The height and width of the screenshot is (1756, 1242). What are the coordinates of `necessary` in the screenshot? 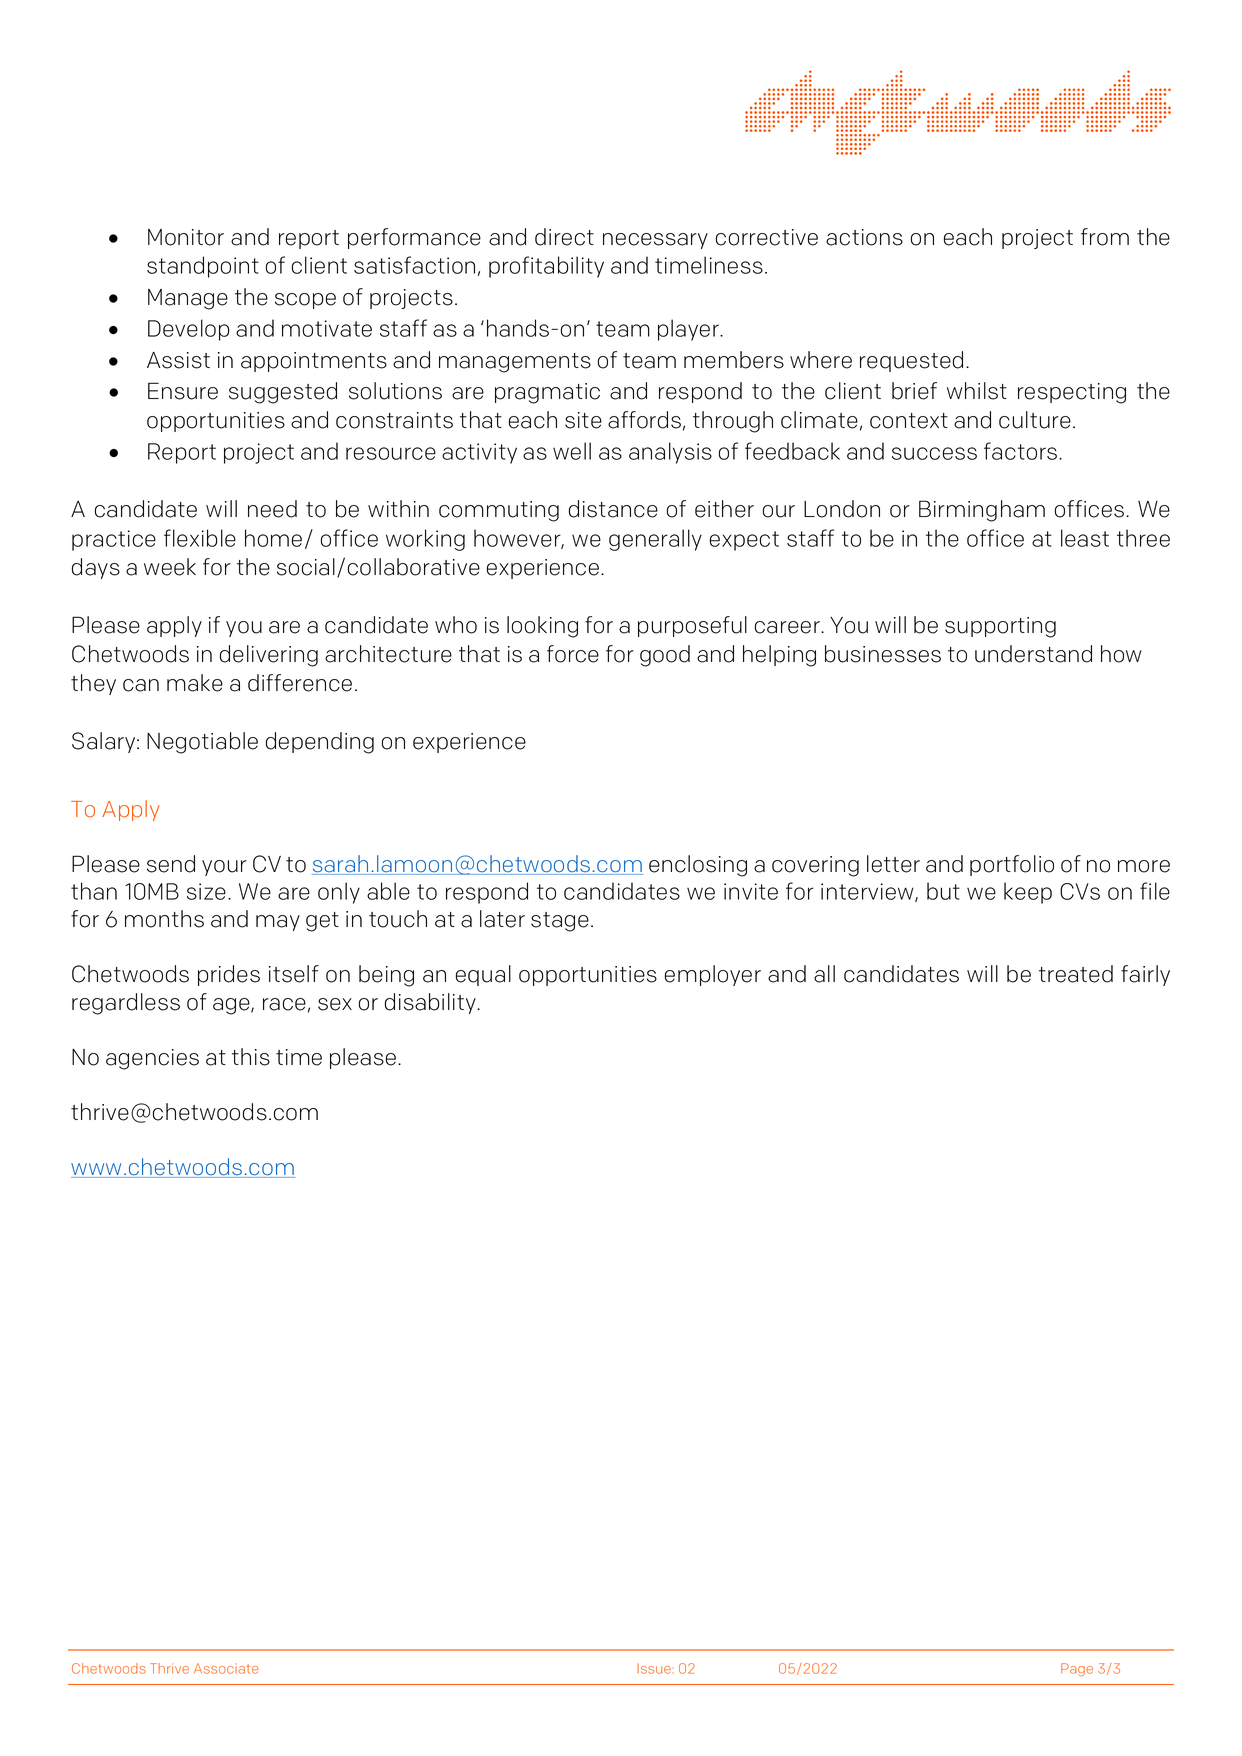 It's located at (655, 241).
